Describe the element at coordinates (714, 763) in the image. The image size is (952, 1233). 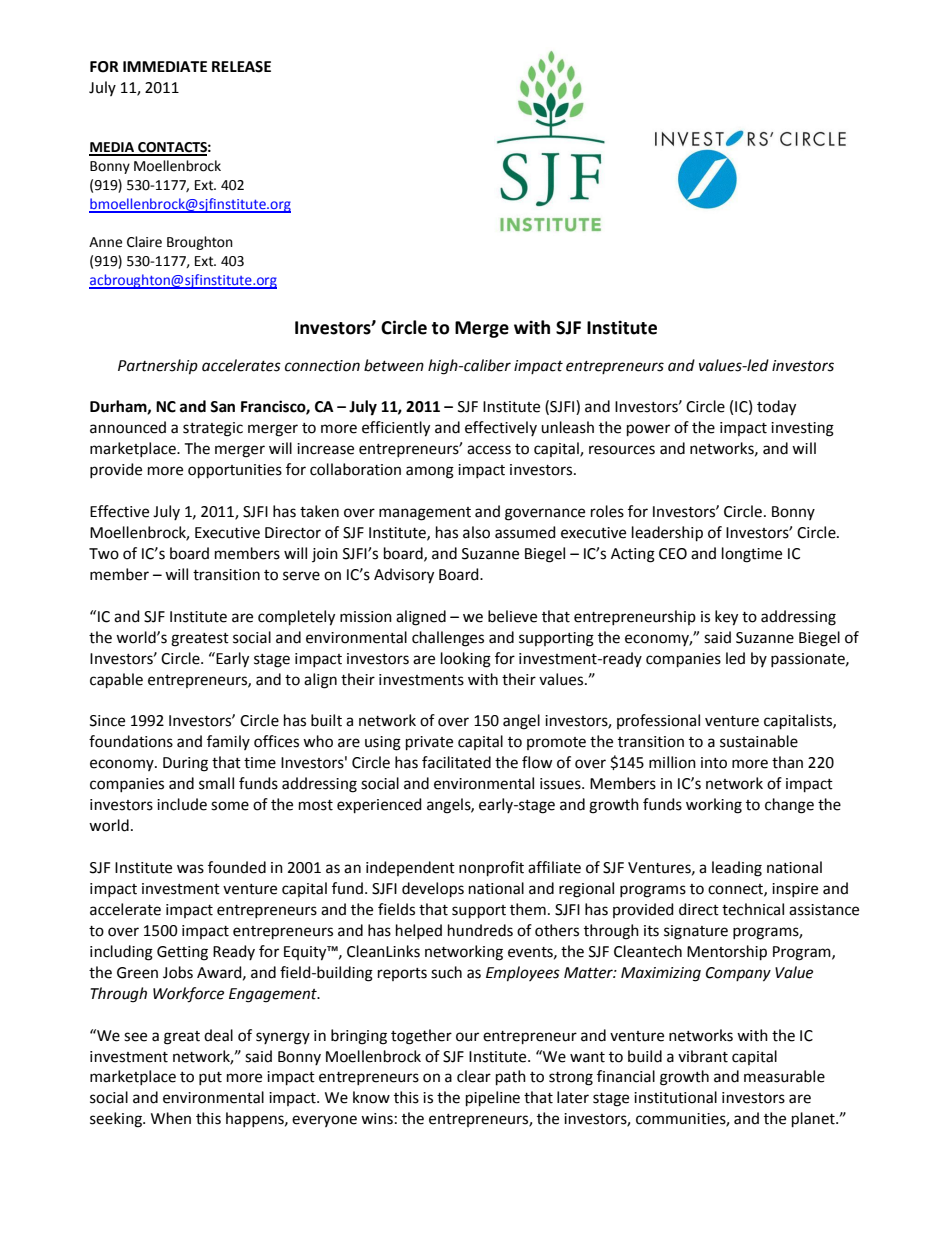
I see `into` at that location.
